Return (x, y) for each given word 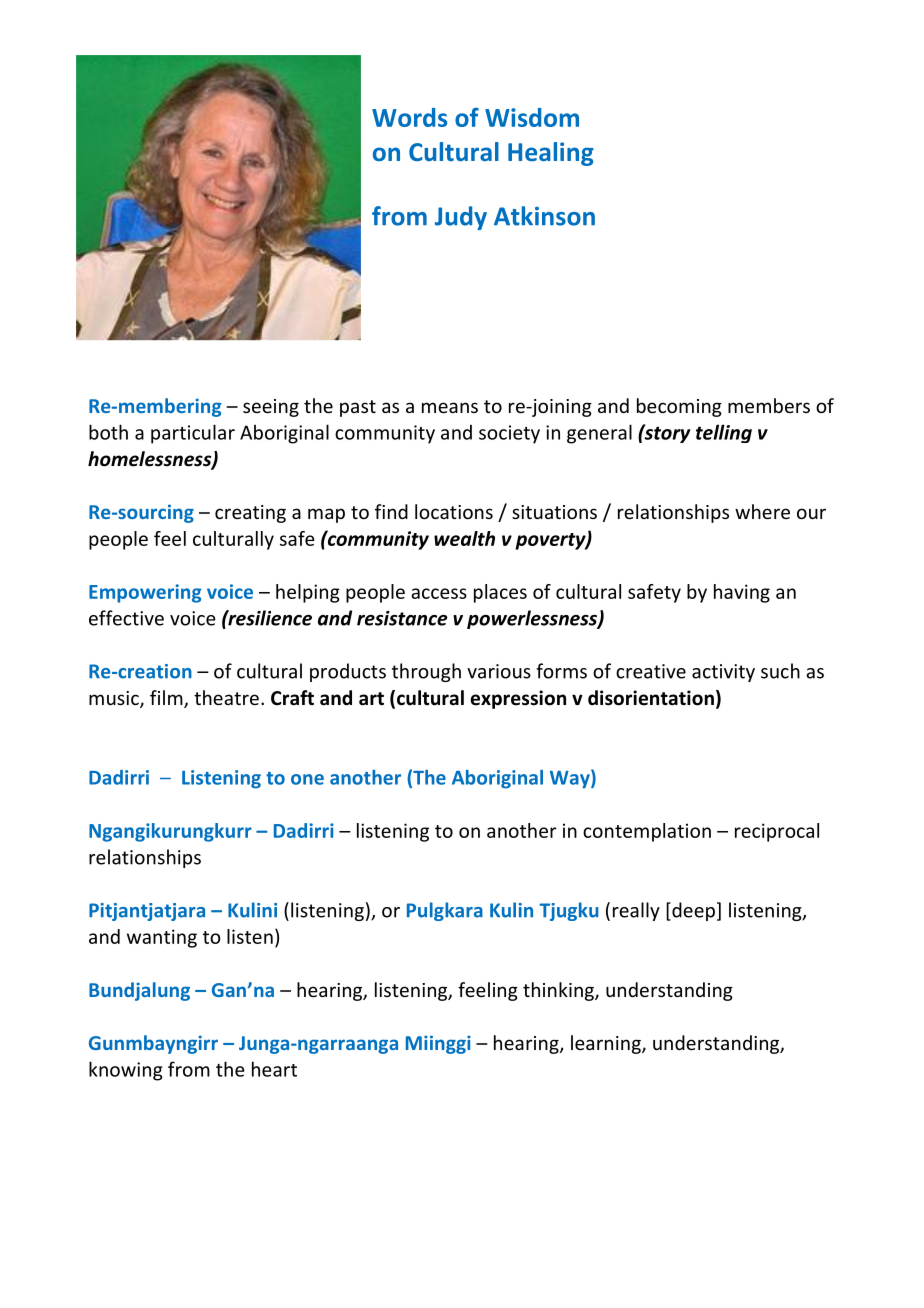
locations (454, 511)
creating (250, 514)
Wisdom (532, 117)
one (307, 779)
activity (723, 673)
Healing (551, 154)
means (450, 407)
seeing (271, 408)
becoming (679, 407)
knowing (126, 1071)
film (166, 697)
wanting (162, 938)
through (426, 672)
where (762, 511)
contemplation (647, 832)
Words (409, 117)
